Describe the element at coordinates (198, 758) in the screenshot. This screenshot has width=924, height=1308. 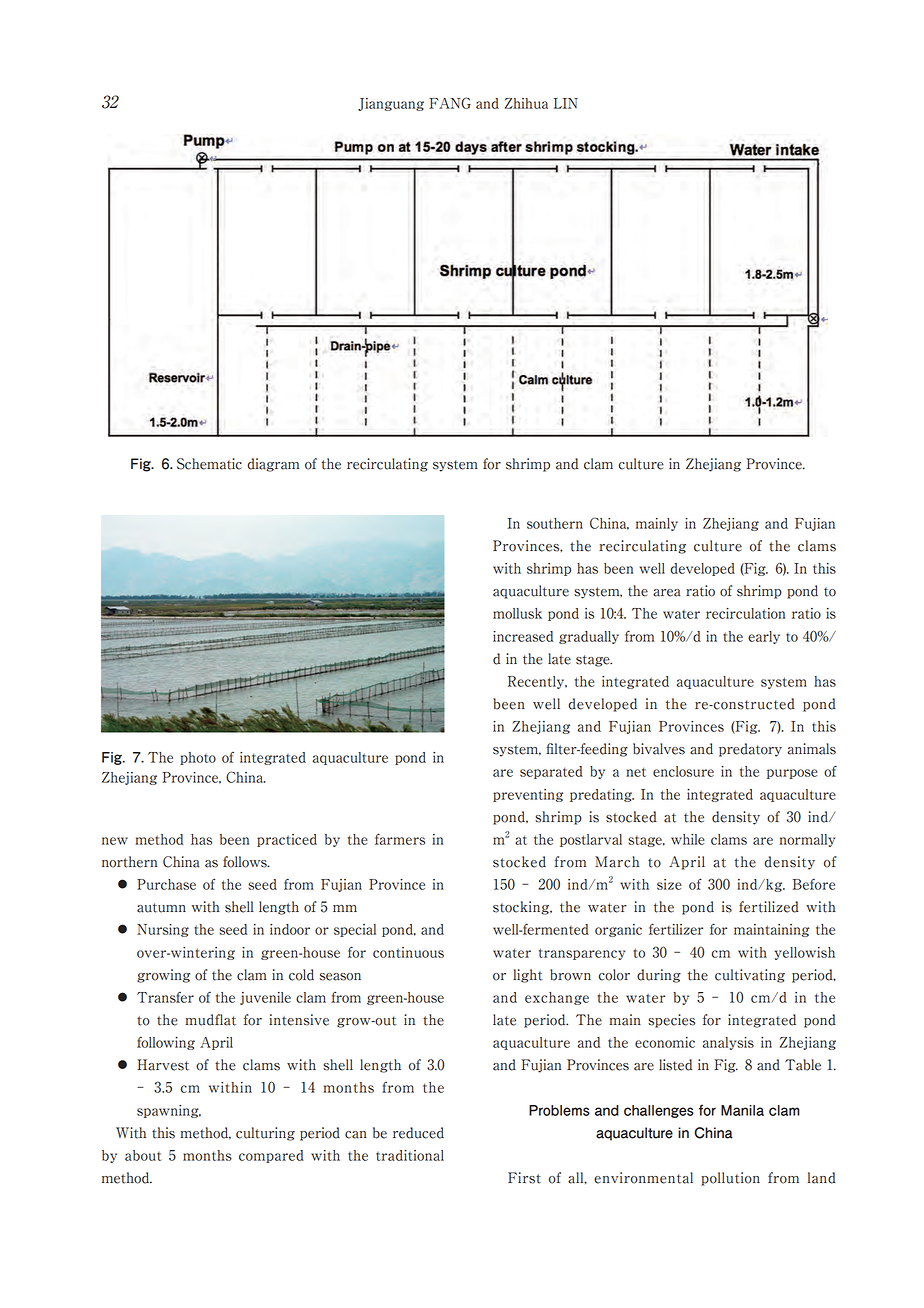
I see `photo` at that location.
